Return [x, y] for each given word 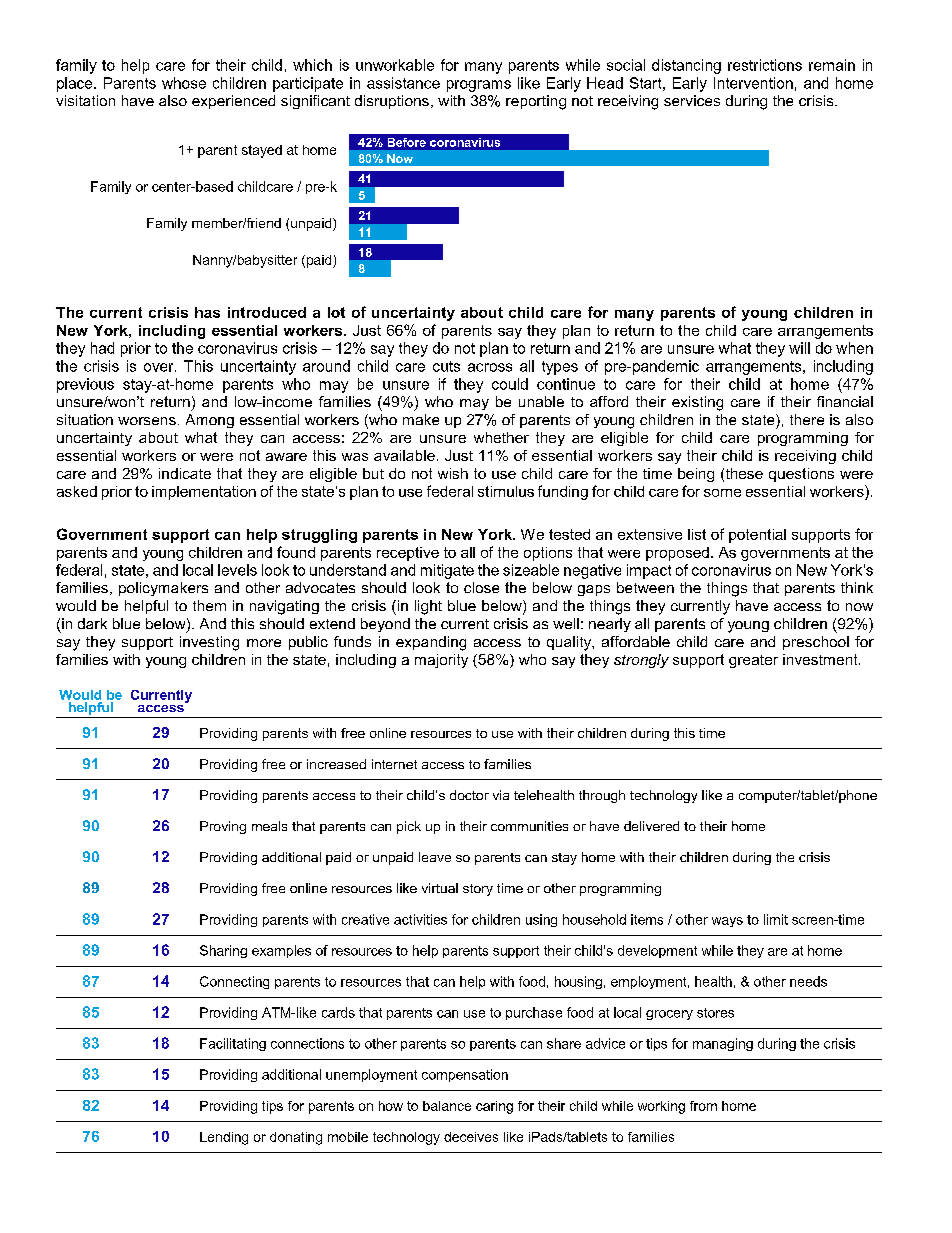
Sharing [223, 951]
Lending [224, 1138]
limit [776, 919]
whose [184, 83]
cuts [446, 366]
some [722, 493]
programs [479, 86]
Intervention [753, 83]
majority [441, 661]
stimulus [506, 491]
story [478, 890]
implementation [204, 493]
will [799, 348]
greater [753, 661]
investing [209, 643]
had [102, 348]
